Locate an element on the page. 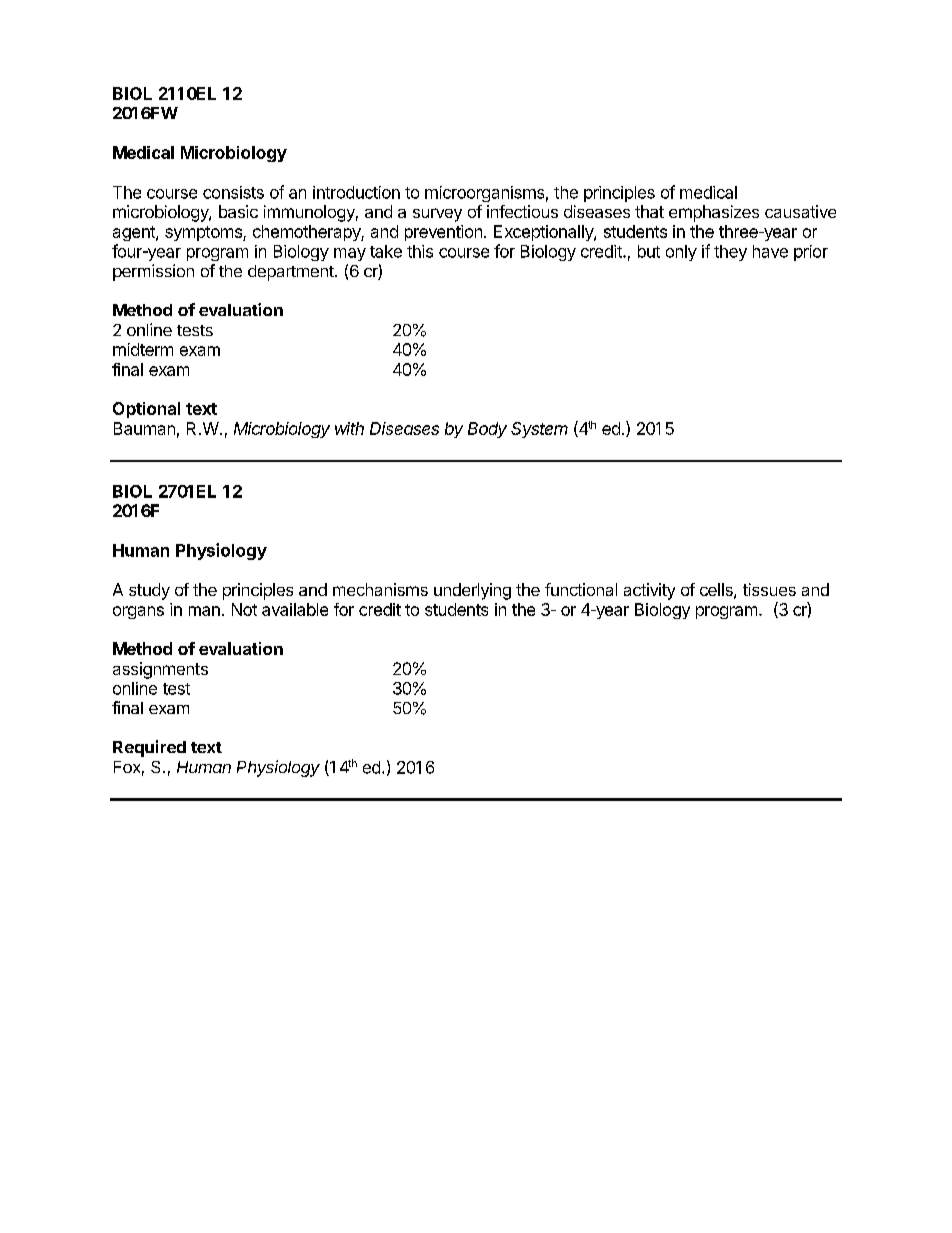 The image size is (952, 1233). survey is located at coordinates (437, 215).
